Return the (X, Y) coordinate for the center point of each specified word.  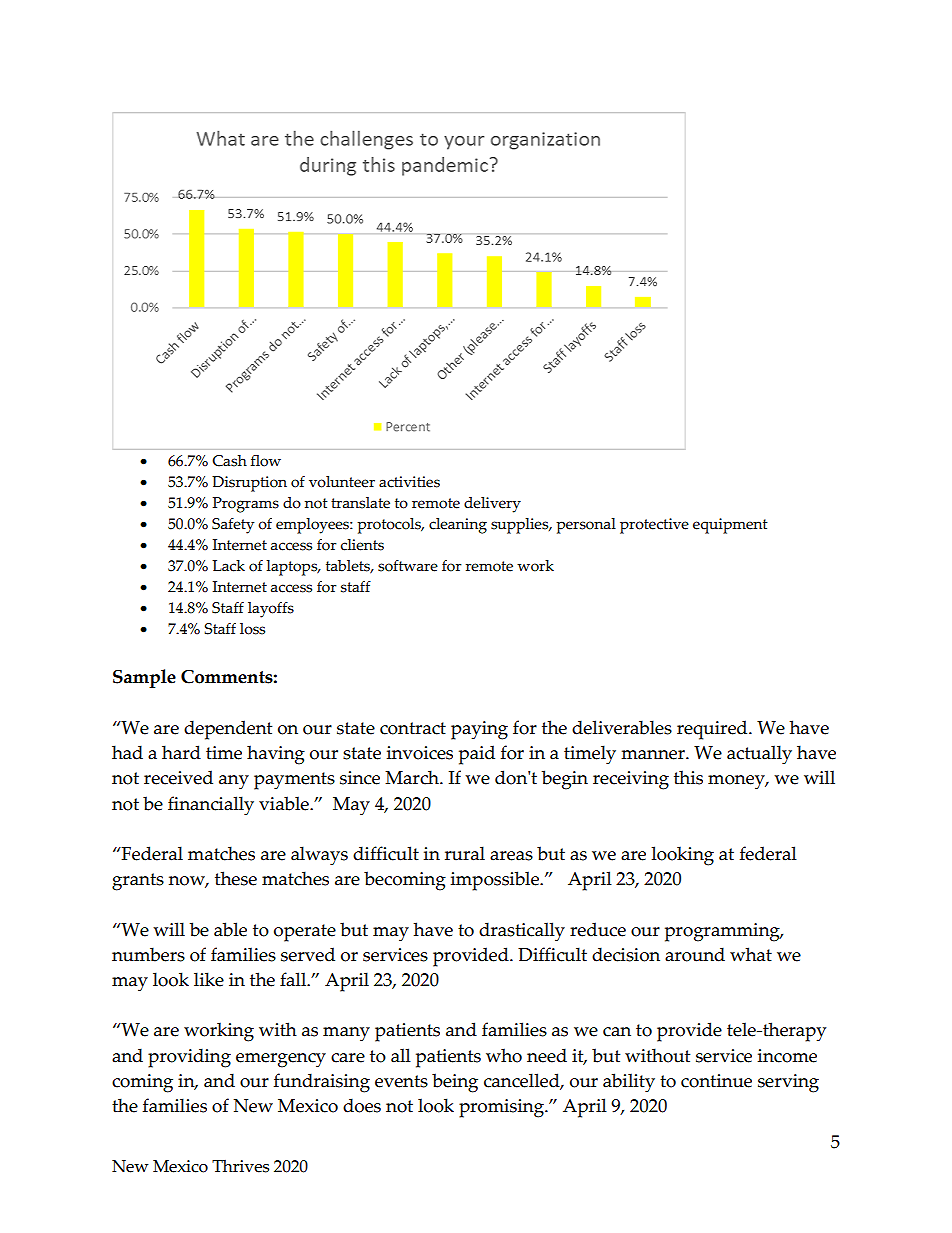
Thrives (240, 1166)
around (695, 954)
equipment (730, 526)
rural (465, 853)
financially (211, 806)
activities (409, 482)
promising (502, 1108)
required (713, 730)
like (209, 979)
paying (479, 730)
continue (716, 1081)
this (688, 777)
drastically (522, 932)
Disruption (249, 484)
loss (252, 629)
